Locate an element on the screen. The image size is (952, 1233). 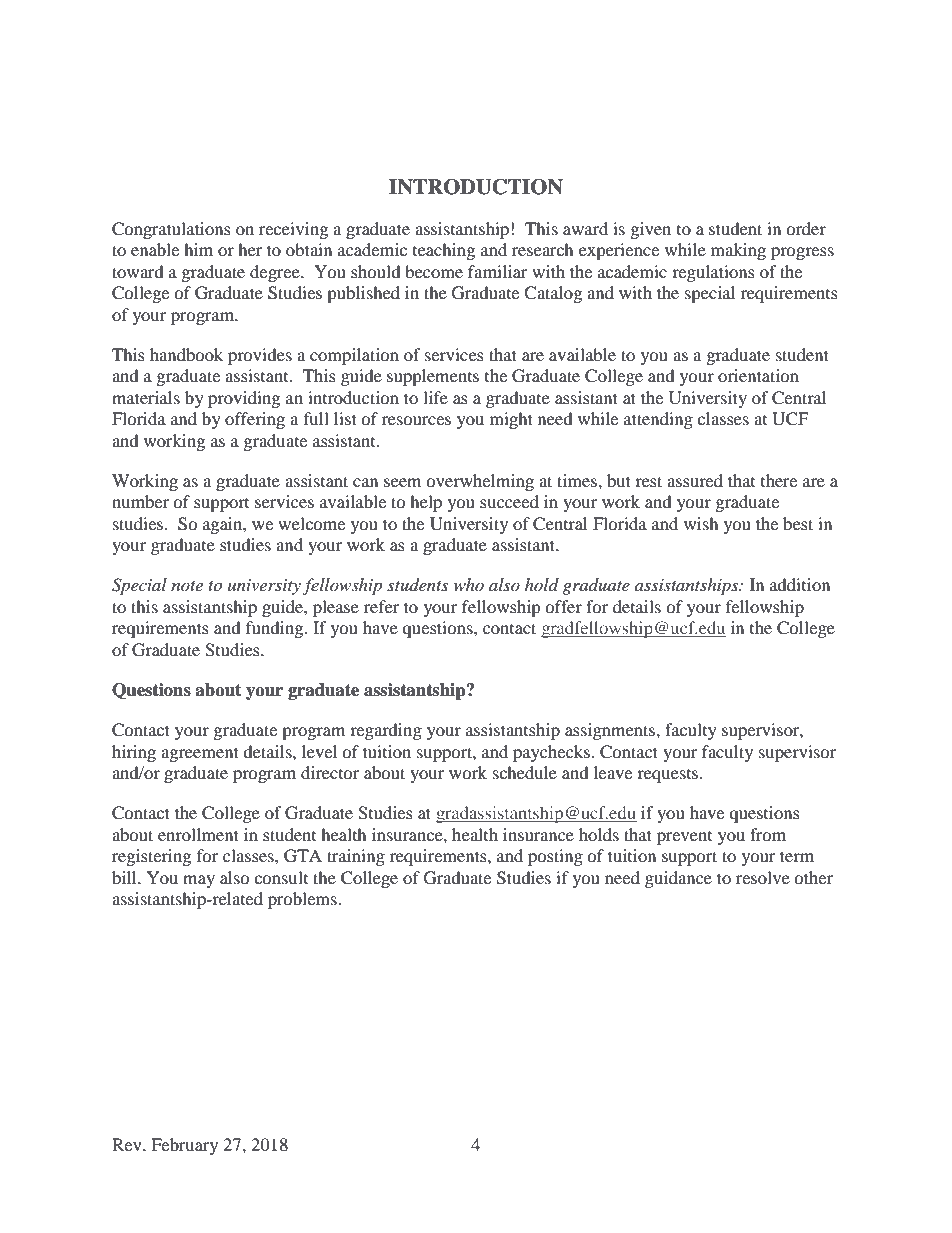
wish is located at coordinates (701, 523).
